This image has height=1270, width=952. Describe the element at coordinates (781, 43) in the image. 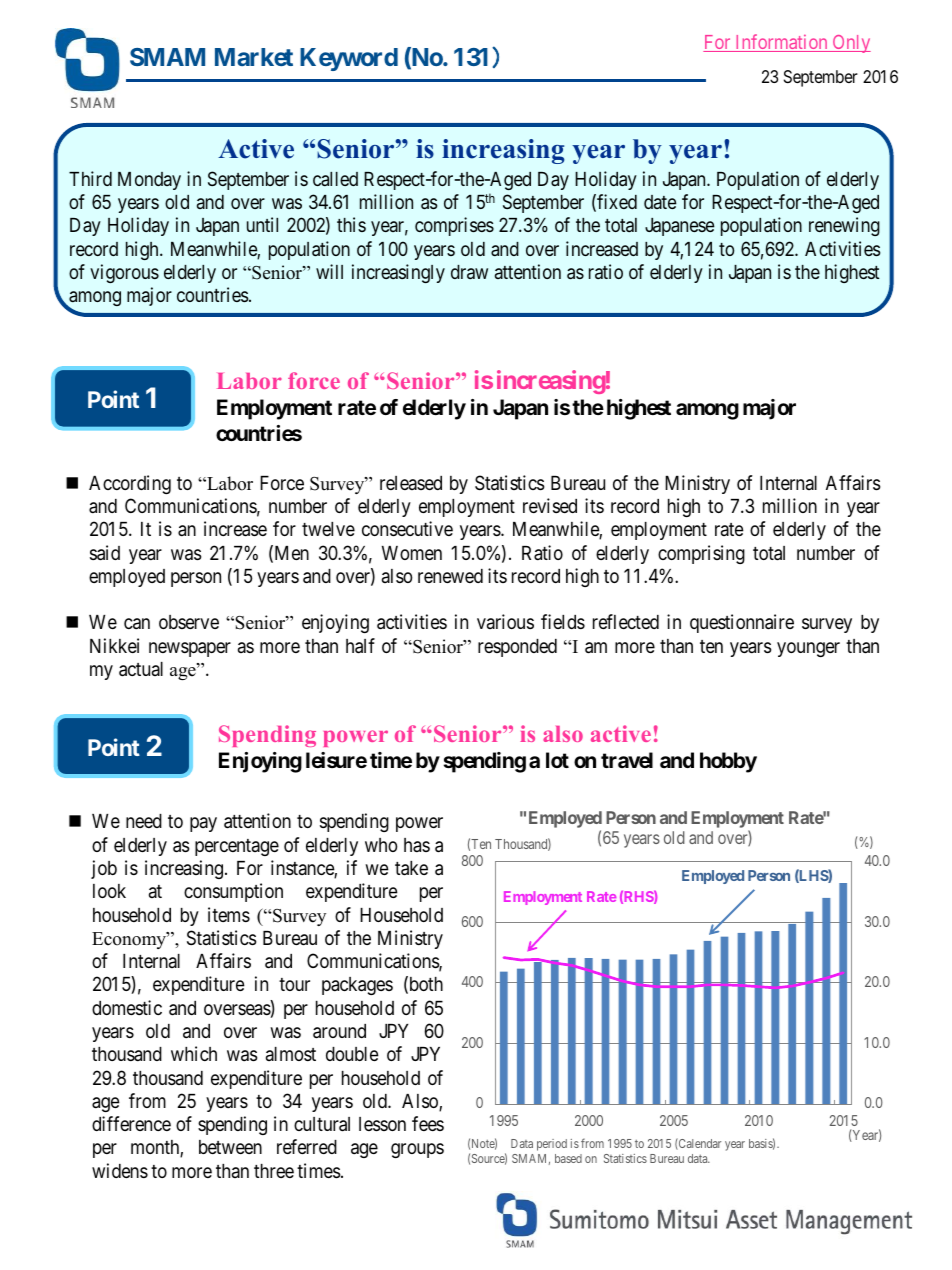

I see `Information` at that location.
